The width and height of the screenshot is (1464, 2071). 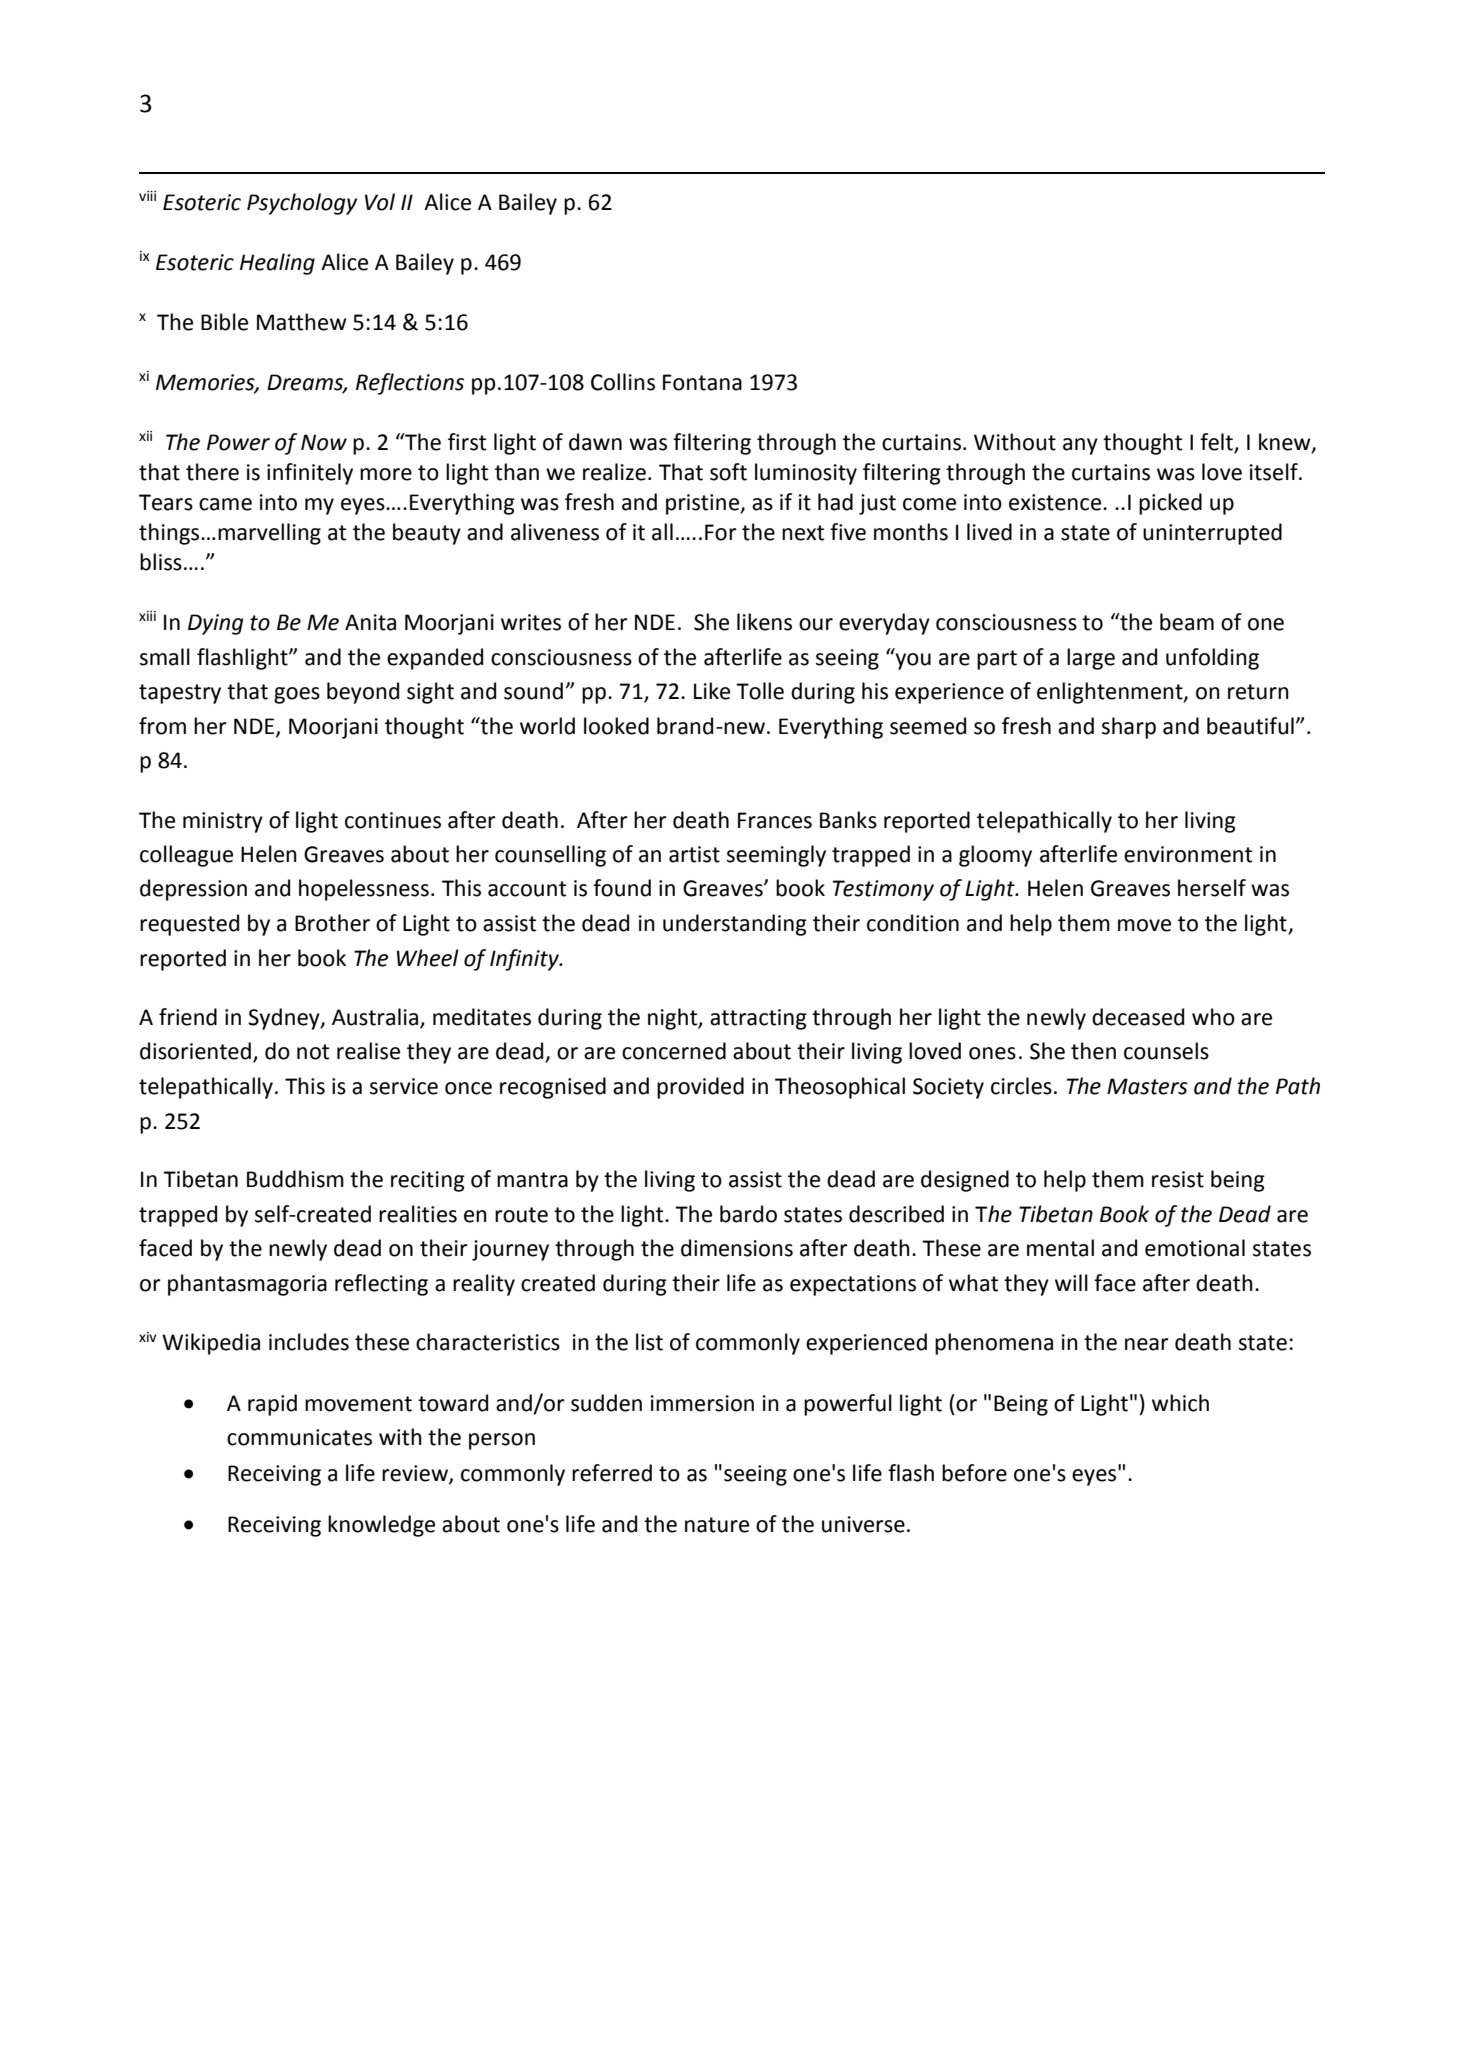 I want to click on Fontana, so click(x=702, y=382).
